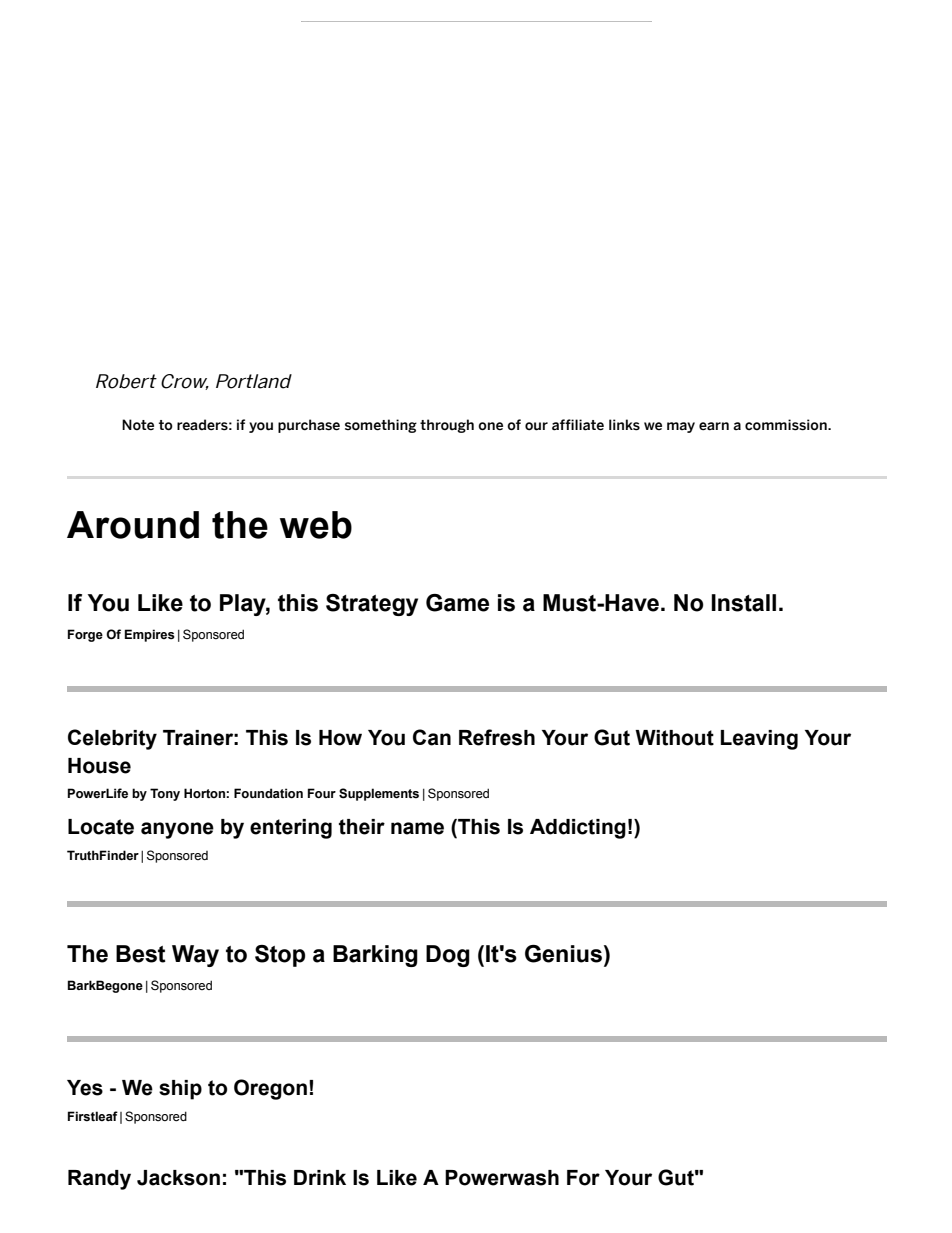 Image resolution: width=952 pixels, height=1233 pixels. Describe the element at coordinates (195, 956) in the document. I see `Way` at that location.
